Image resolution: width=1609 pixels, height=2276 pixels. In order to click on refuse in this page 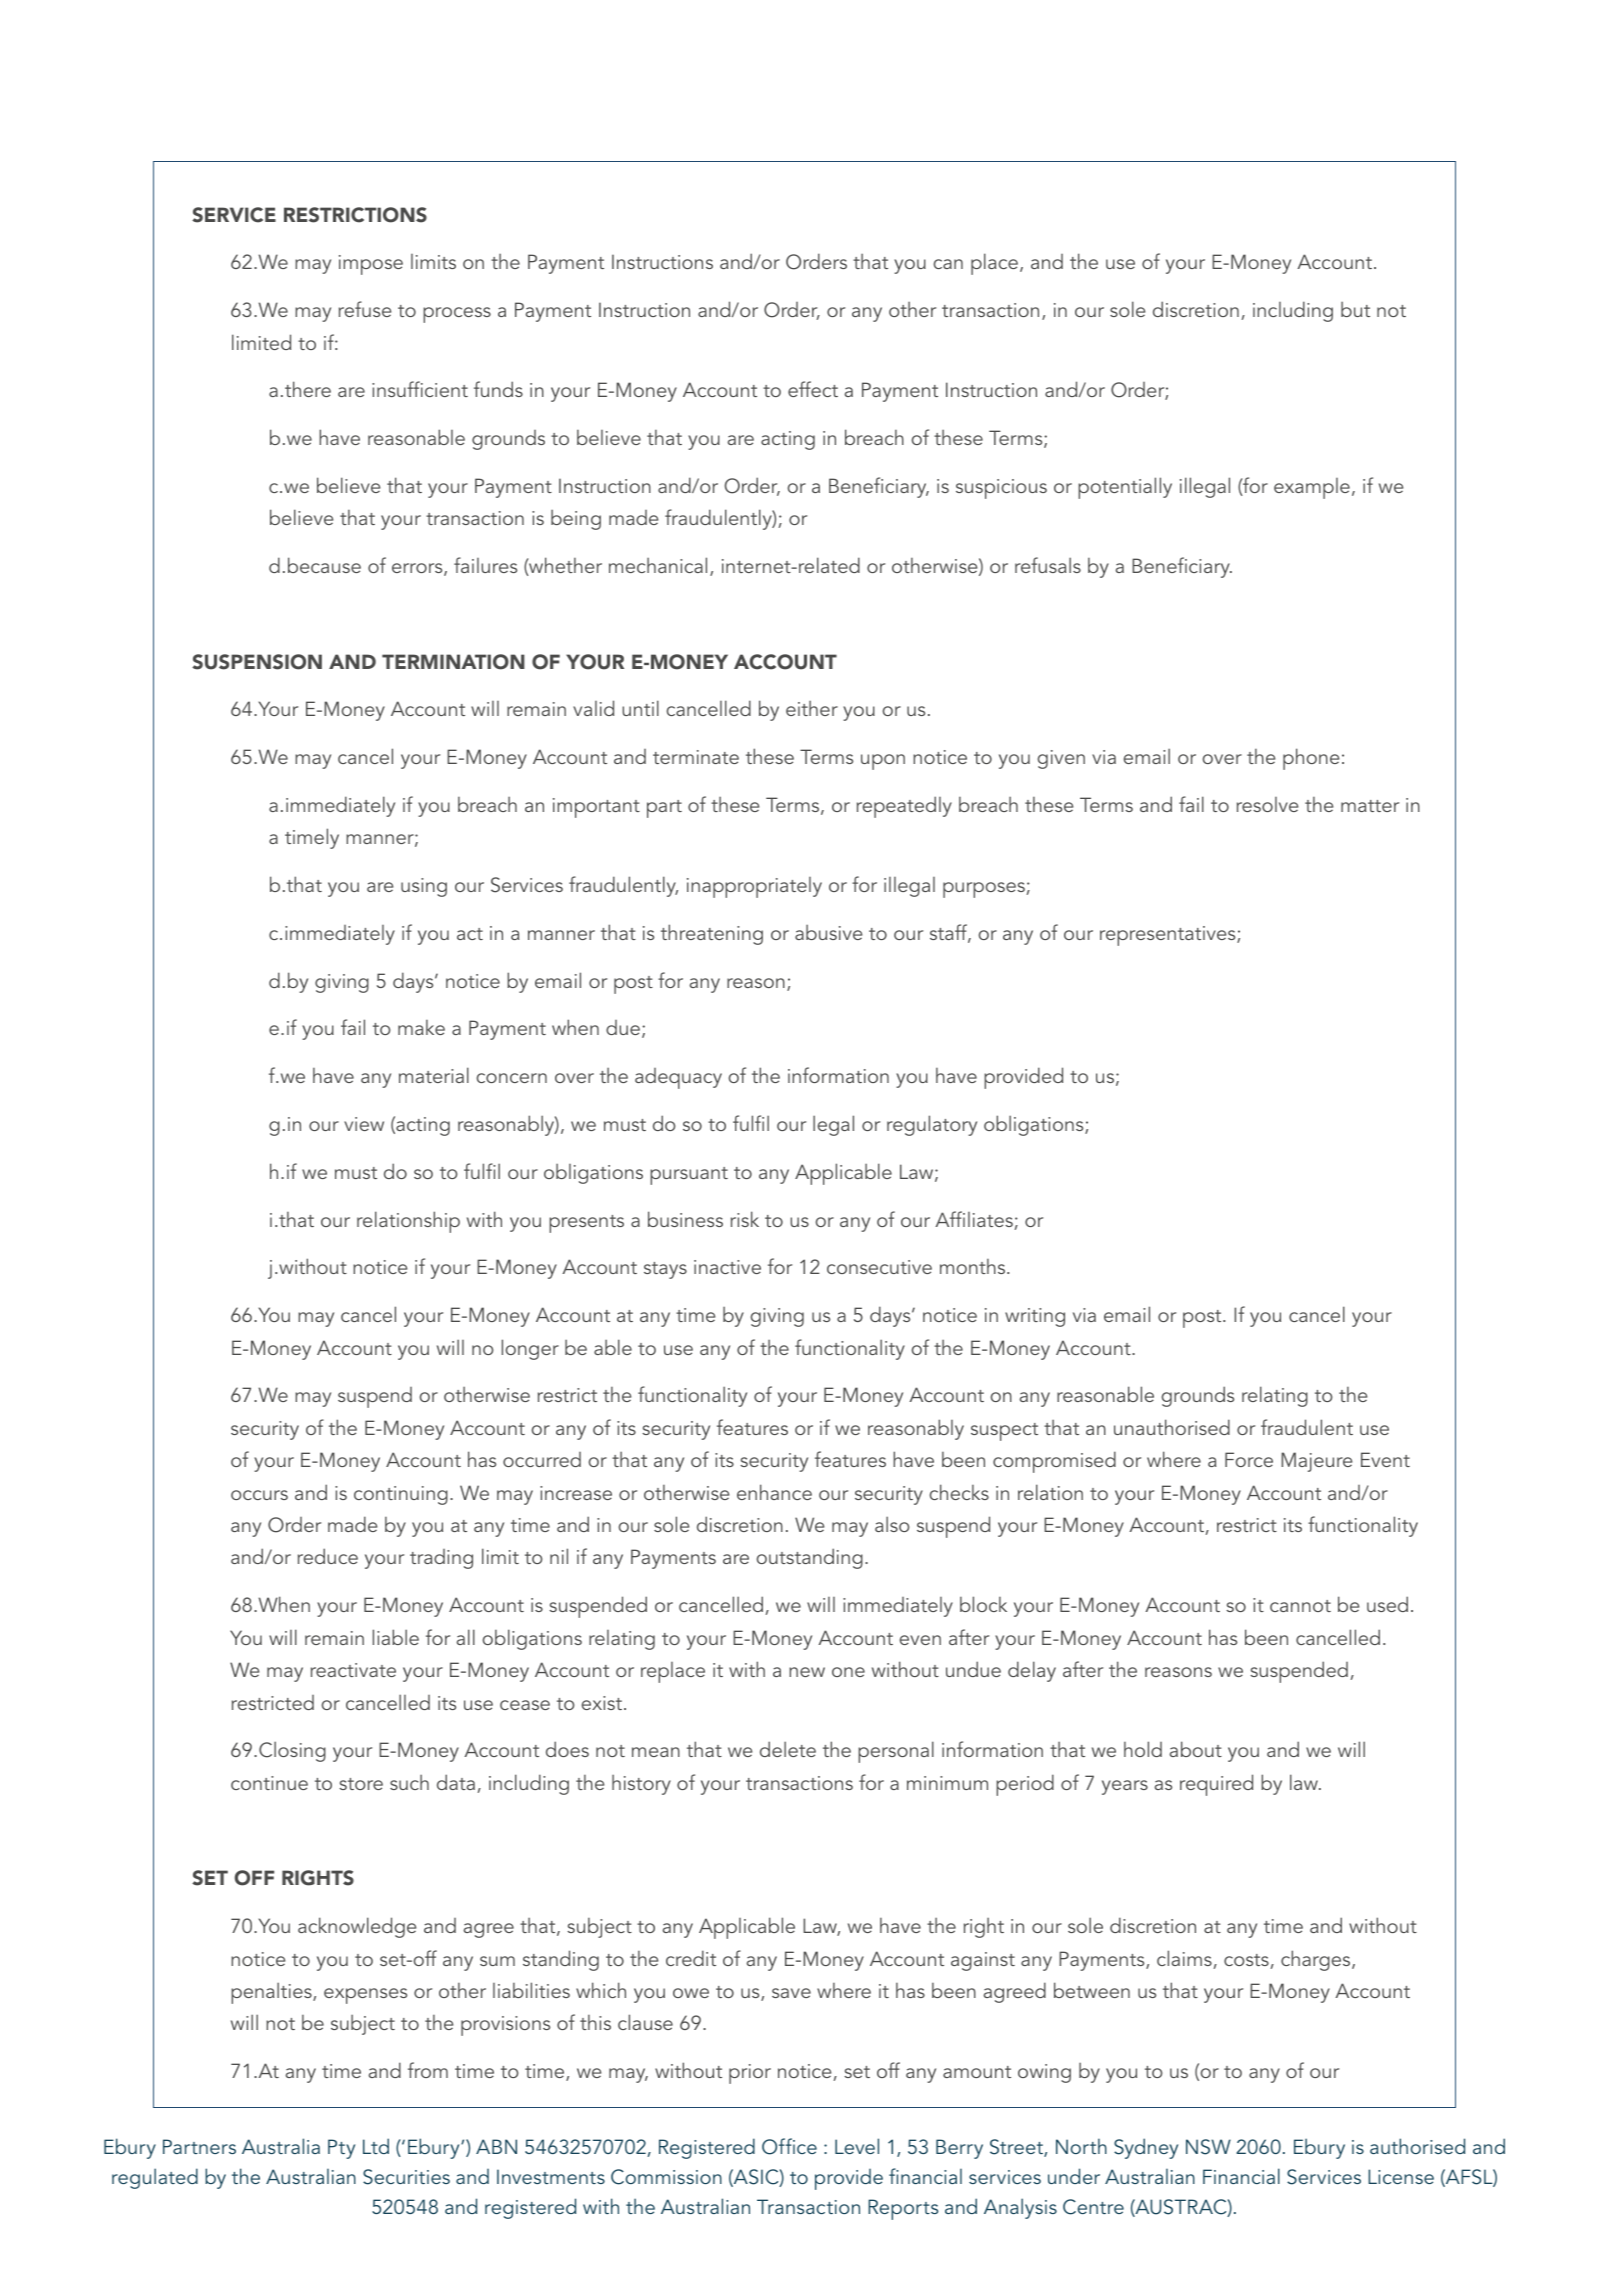, I will do `click(365, 309)`.
